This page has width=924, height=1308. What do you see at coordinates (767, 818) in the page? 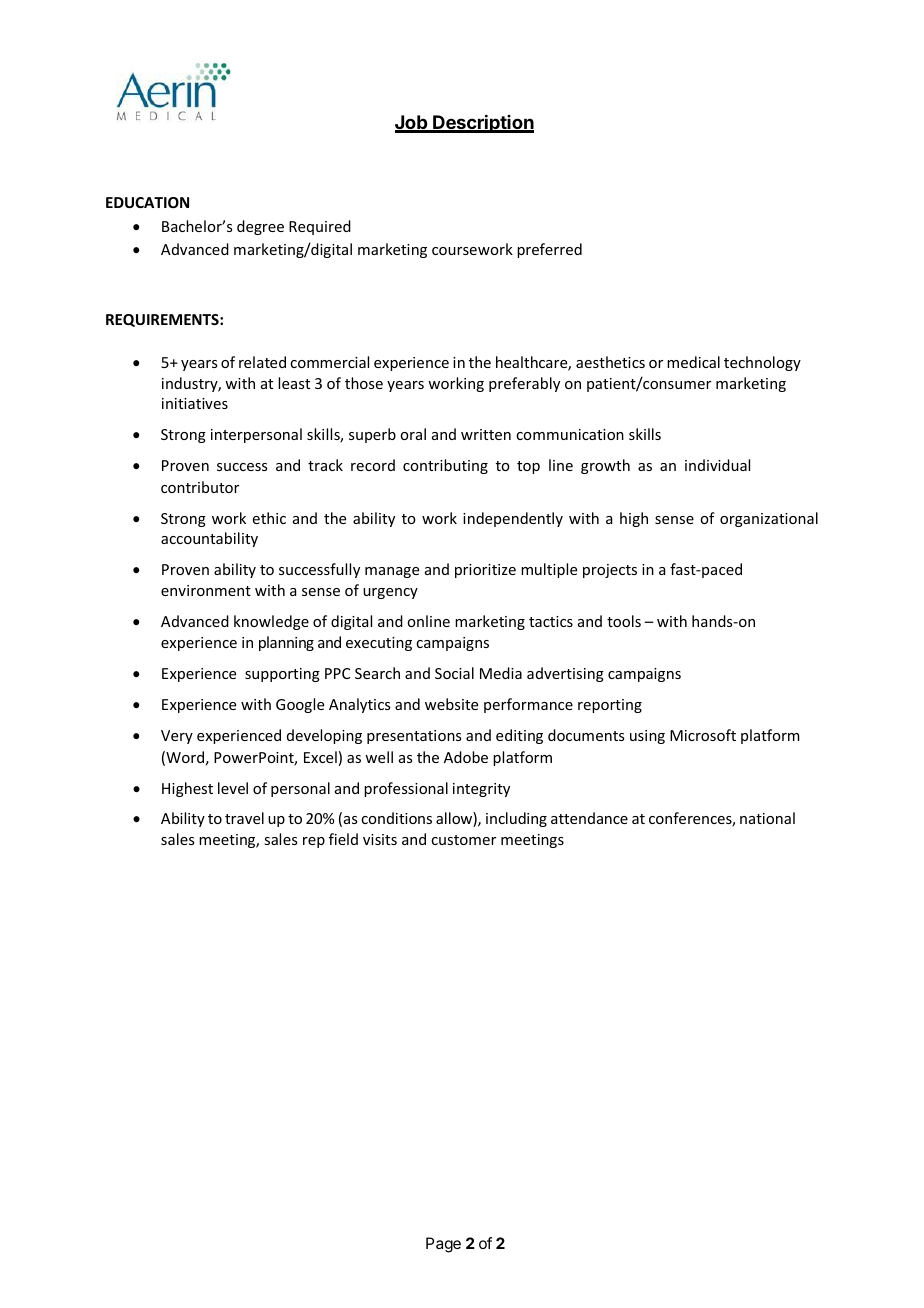
I see `national` at bounding box center [767, 818].
